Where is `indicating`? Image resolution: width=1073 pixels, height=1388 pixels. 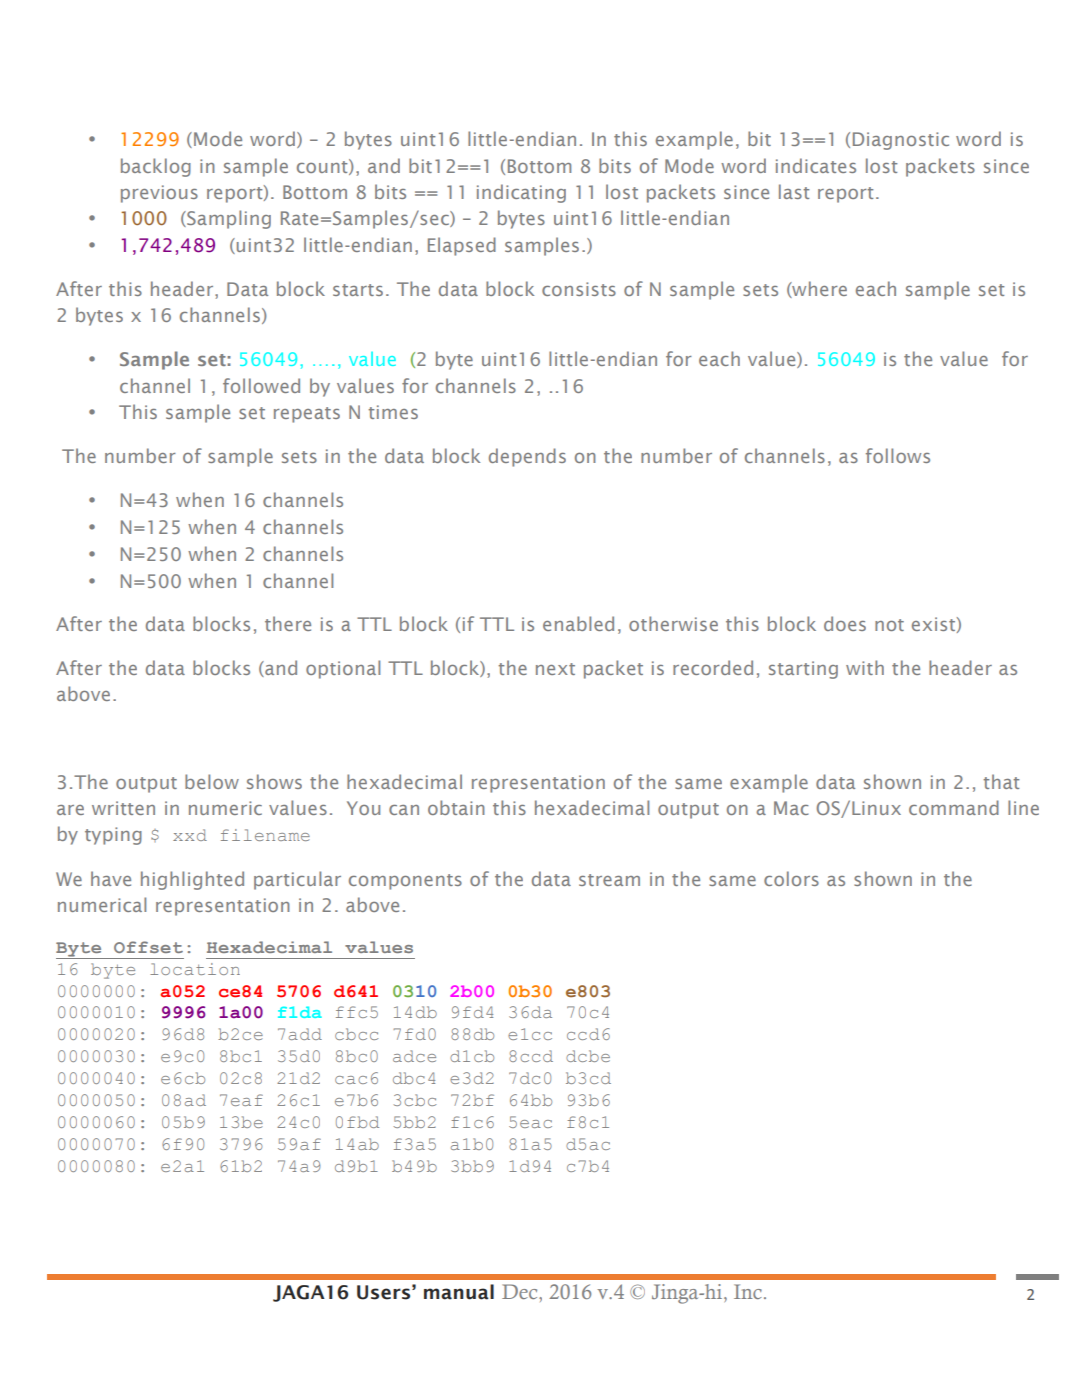 indicating is located at coordinates (521, 193).
